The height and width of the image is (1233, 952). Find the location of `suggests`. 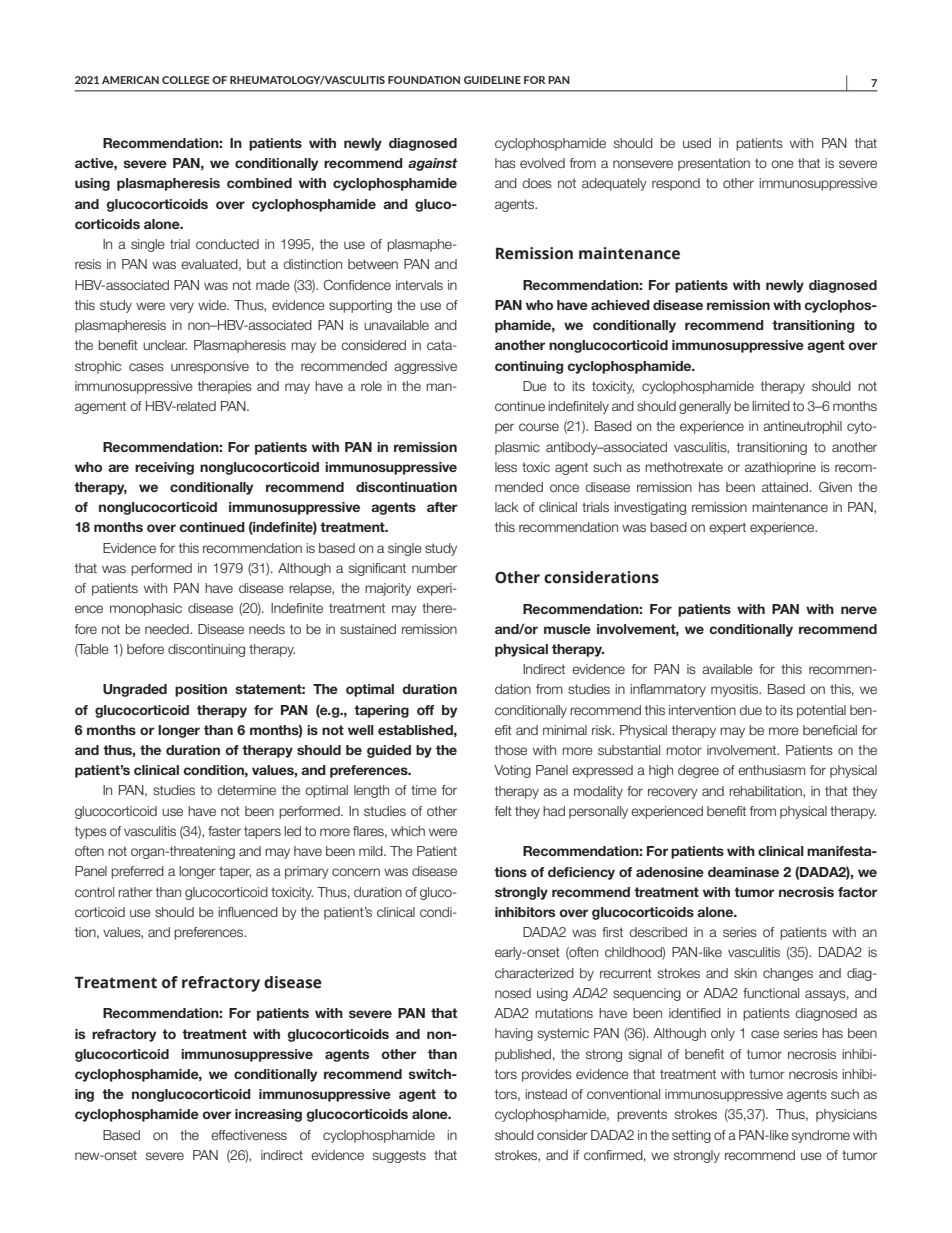

suggests is located at coordinates (399, 1156).
